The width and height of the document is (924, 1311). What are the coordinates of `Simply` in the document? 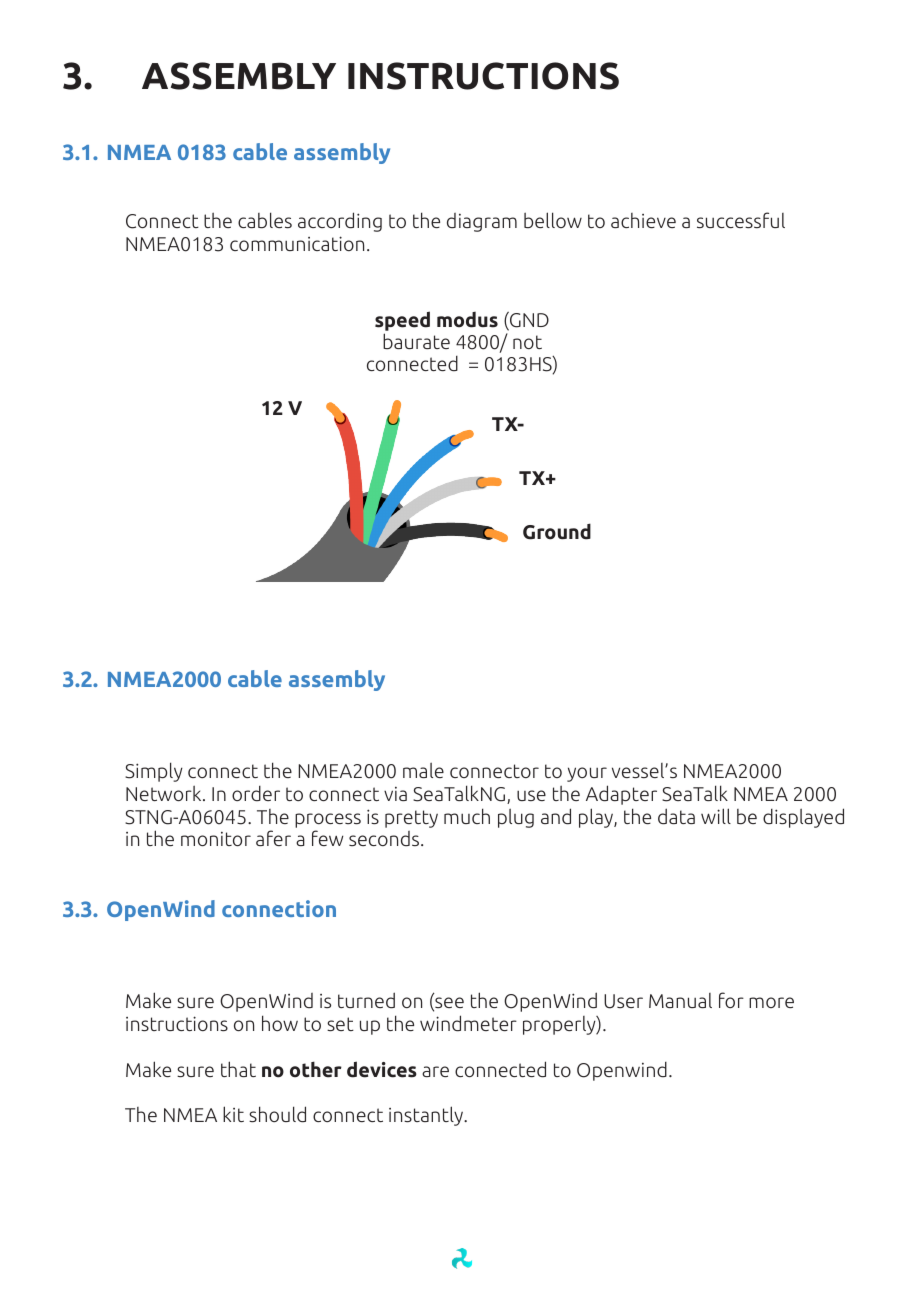 It's located at (154, 772).
